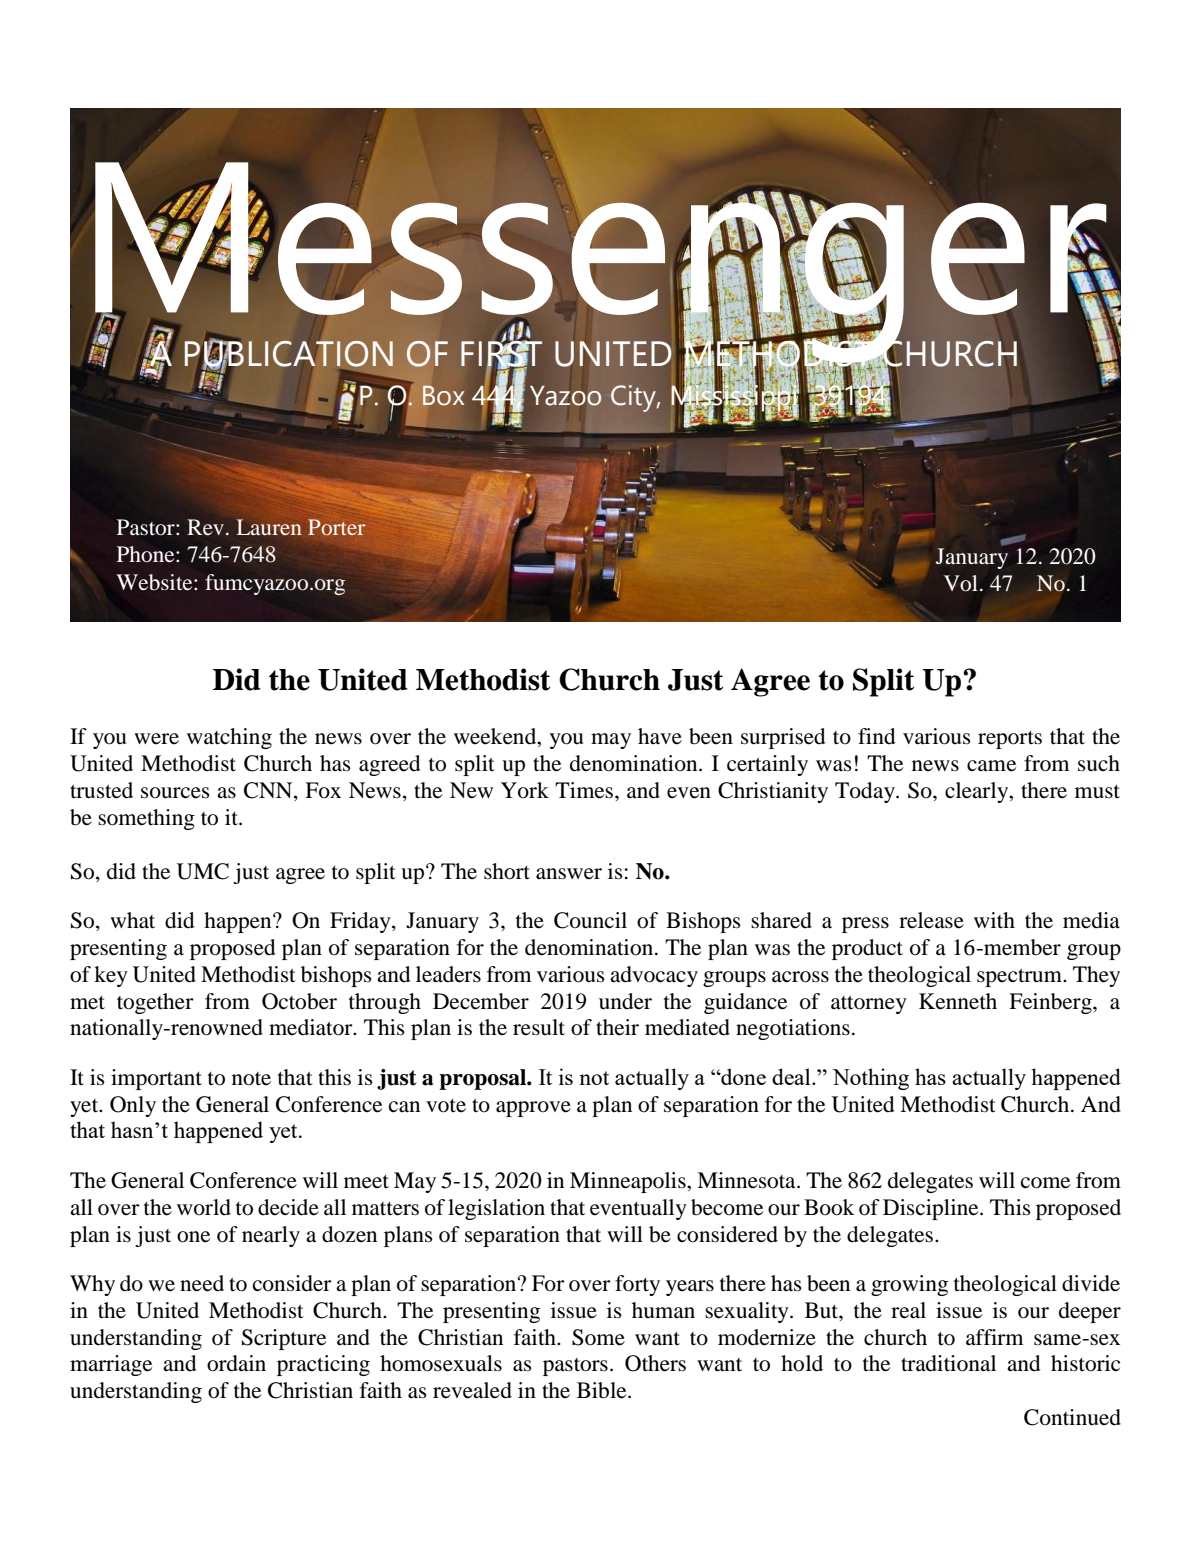 The height and width of the image is (1542, 1191). Describe the element at coordinates (948, 1363) in the image. I see `traditional` at that location.
